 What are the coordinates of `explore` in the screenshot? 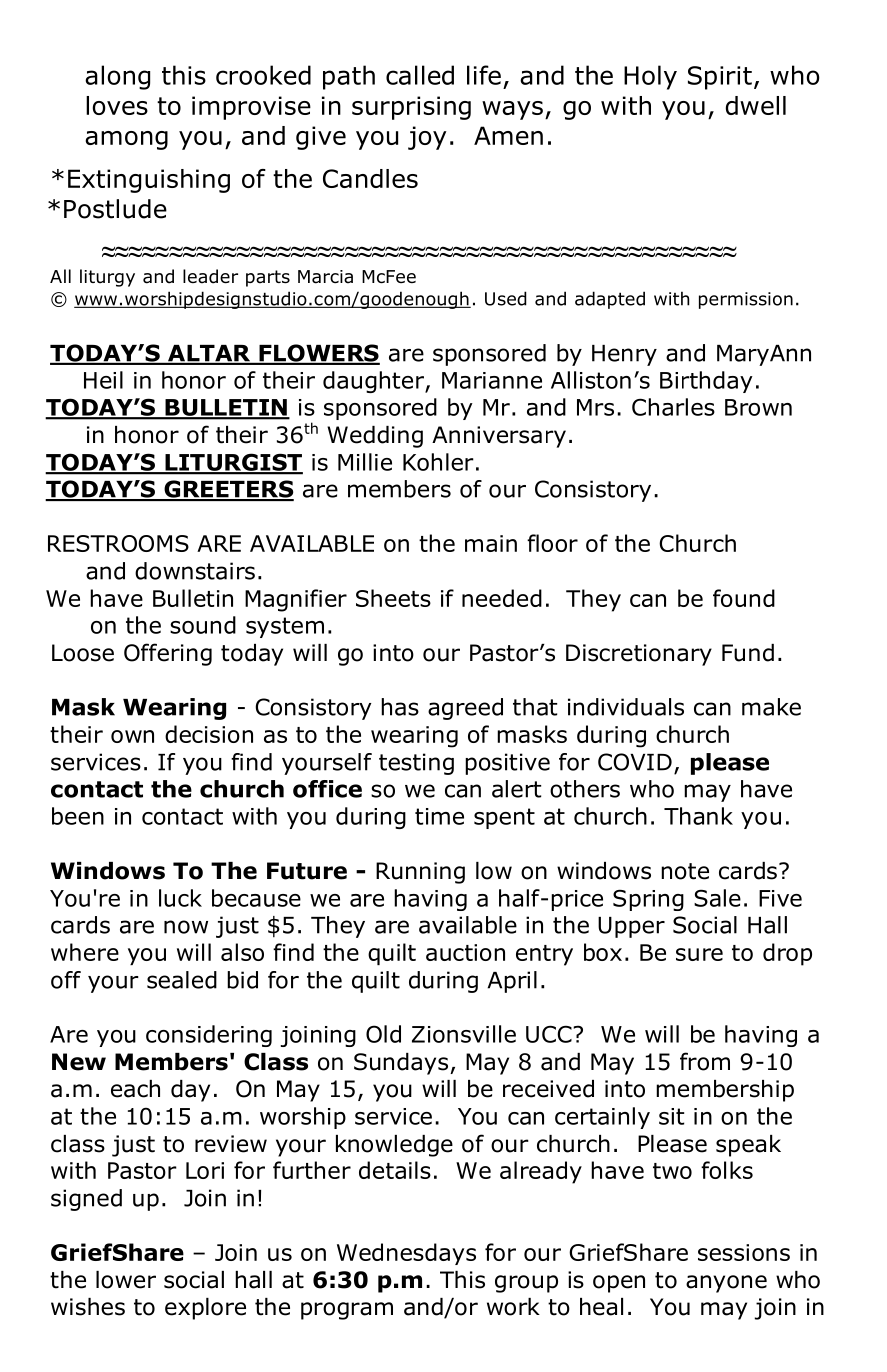 It's located at (205, 1309).
